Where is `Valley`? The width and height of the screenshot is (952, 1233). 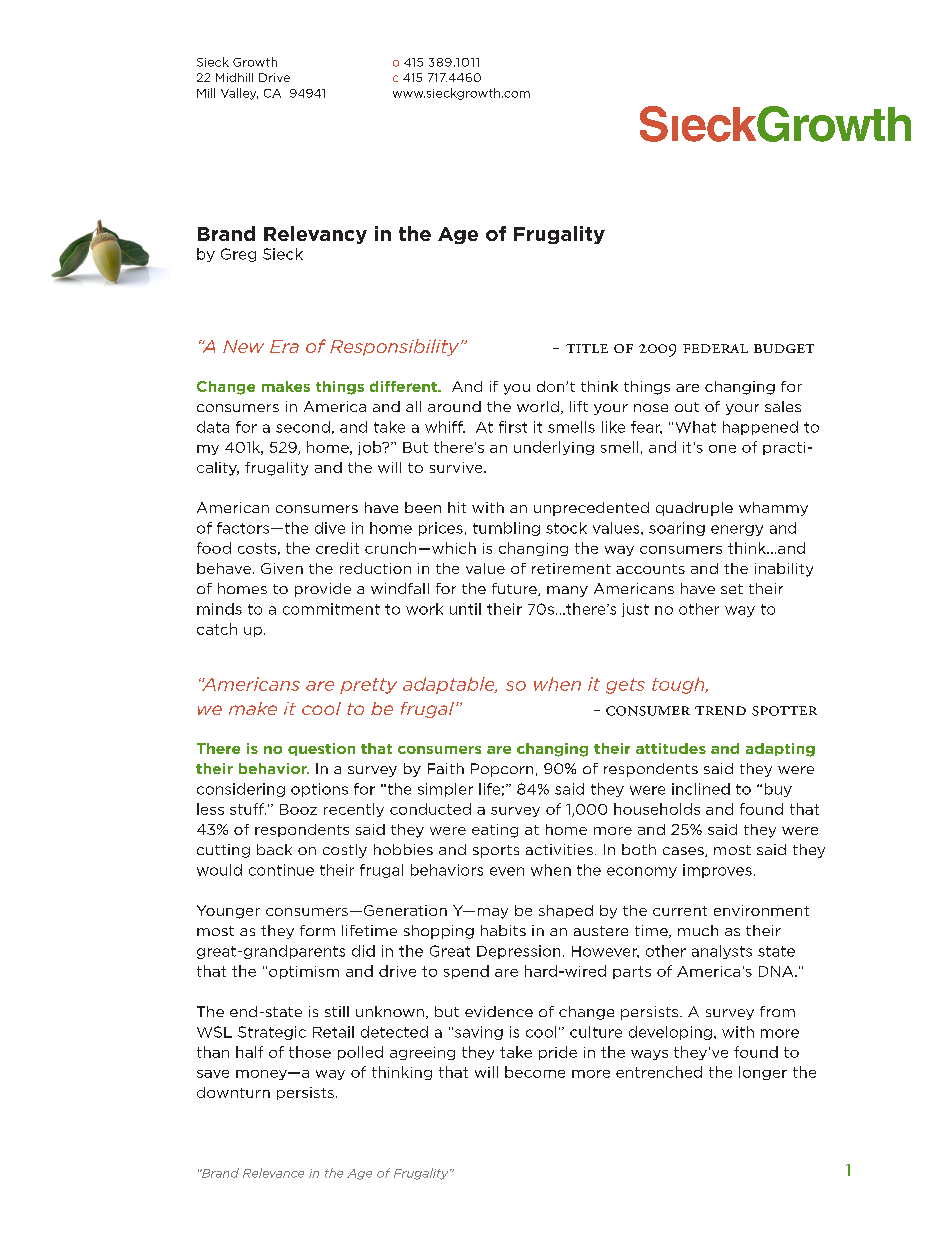
Valley is located at coordinates (239, 94).
